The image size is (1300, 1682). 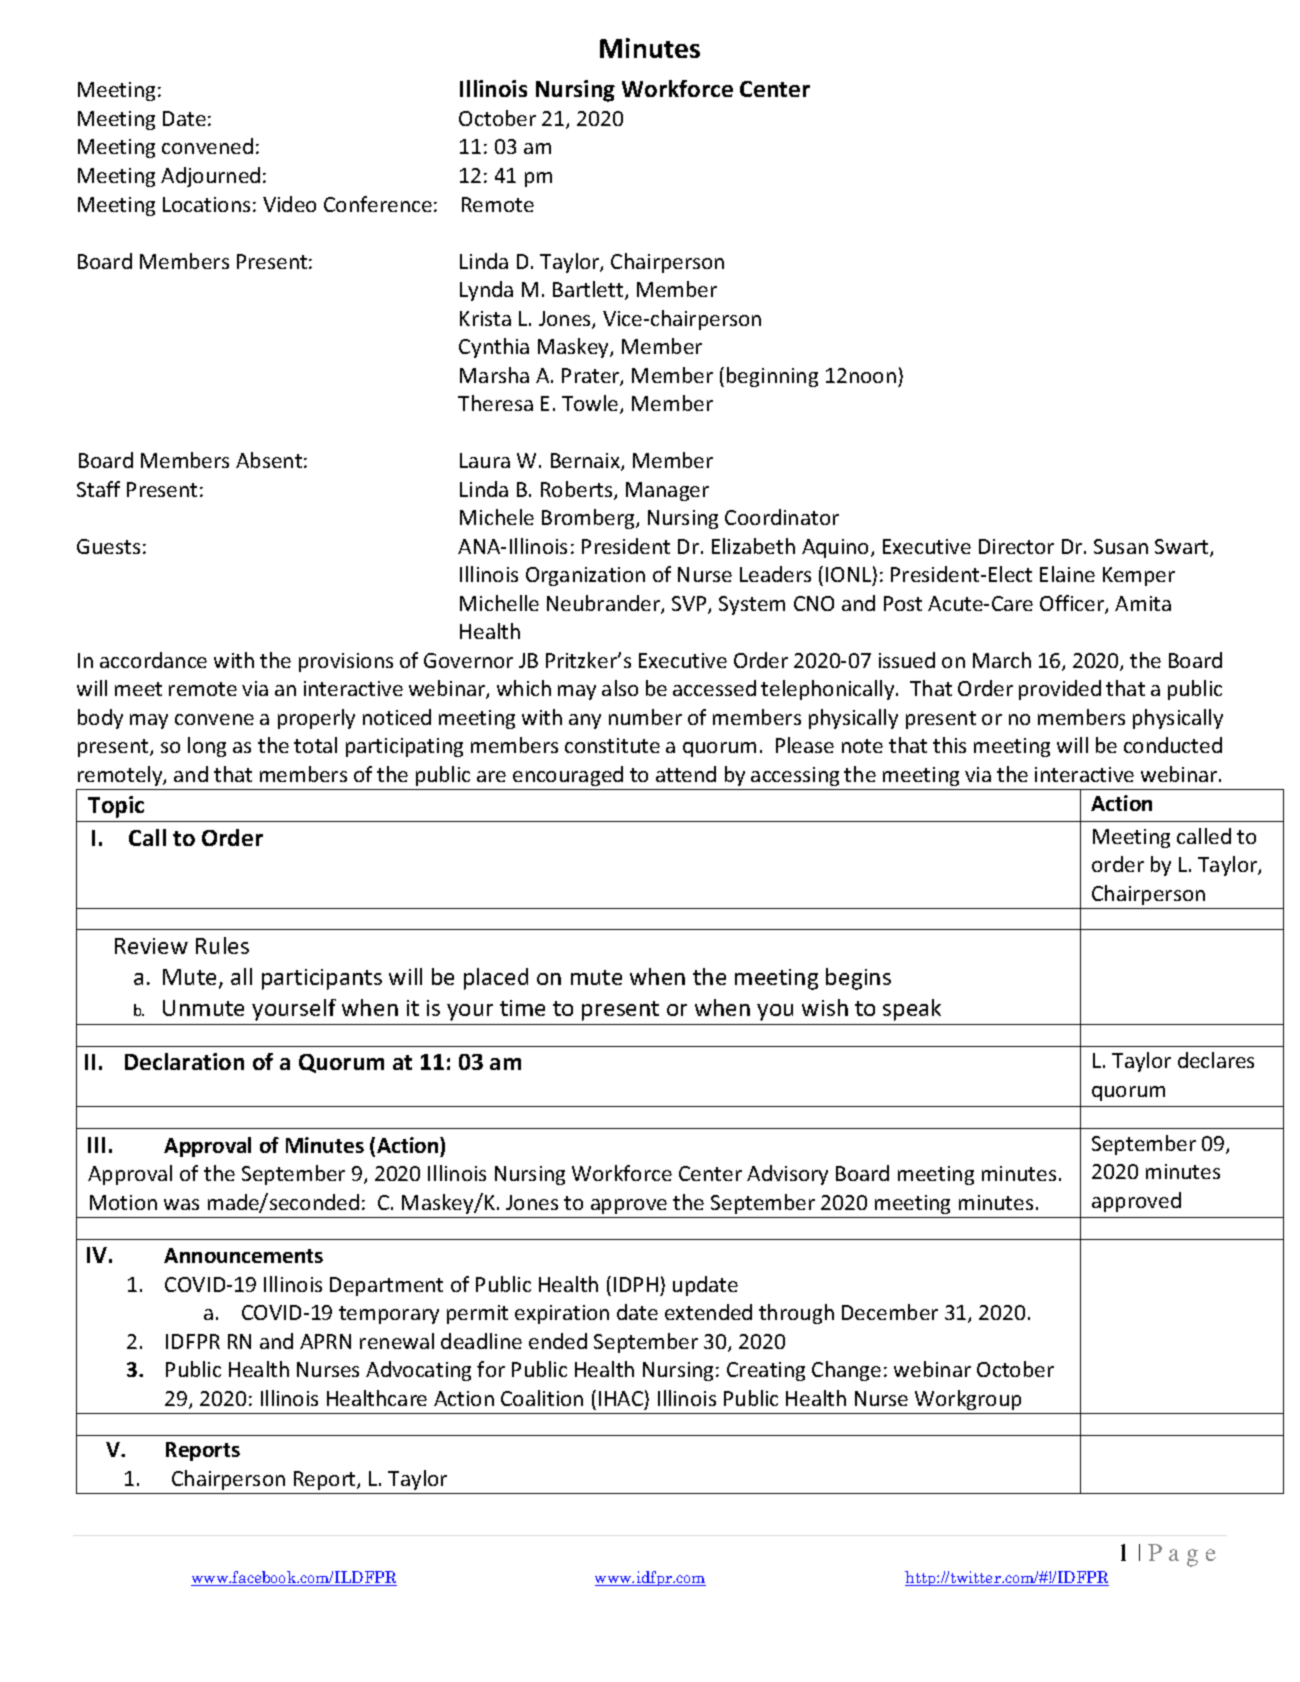 What do you see at coordinates (620, 688) in the screenshot?
I see `also` at bounding box center [620, 688].
